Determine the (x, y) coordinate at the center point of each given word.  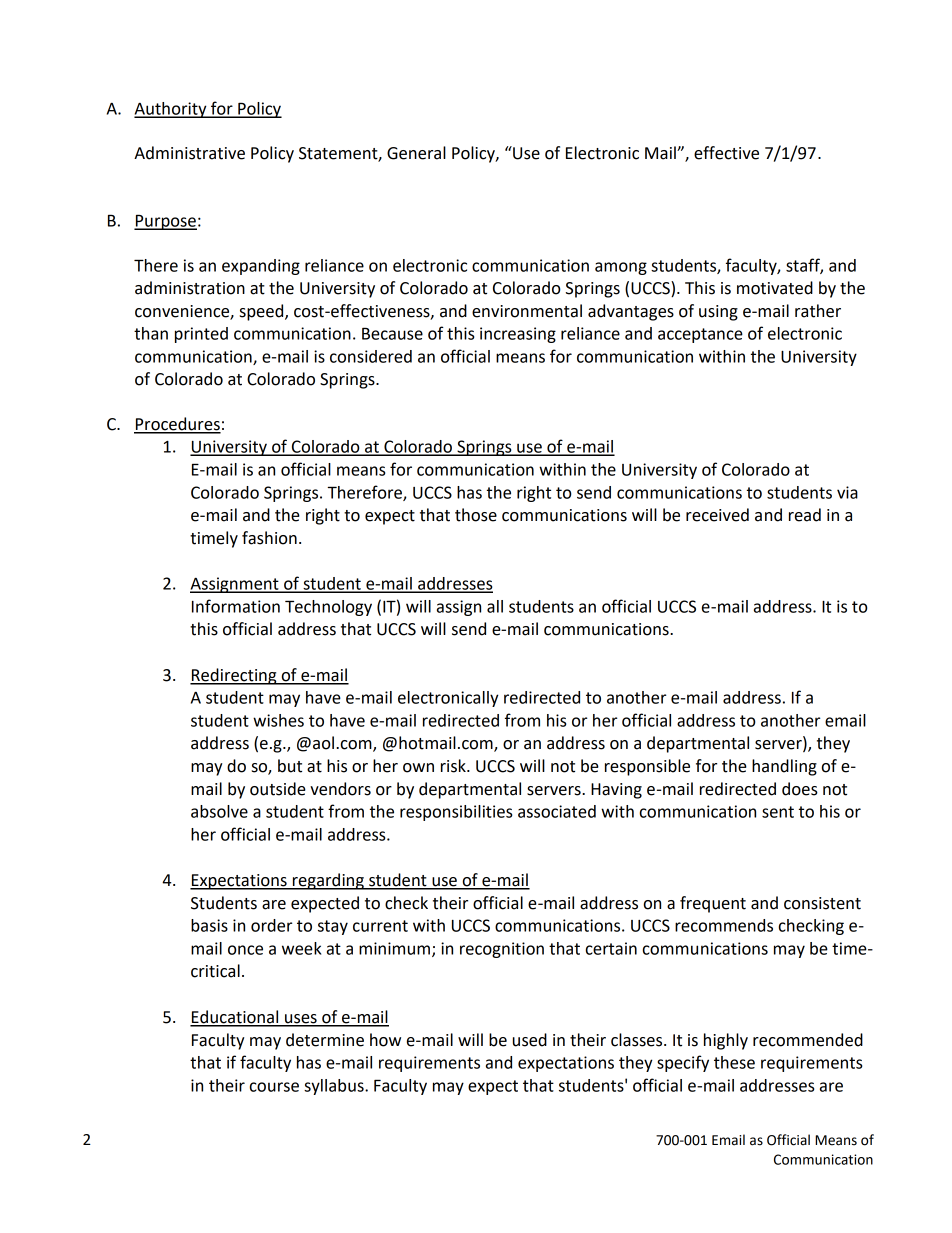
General (416, 153)
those (476, 515)
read (805, 515)
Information (236, 606)
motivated (775, 288)
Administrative (189, 153)
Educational (235, 1018)
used (530, 1040)
